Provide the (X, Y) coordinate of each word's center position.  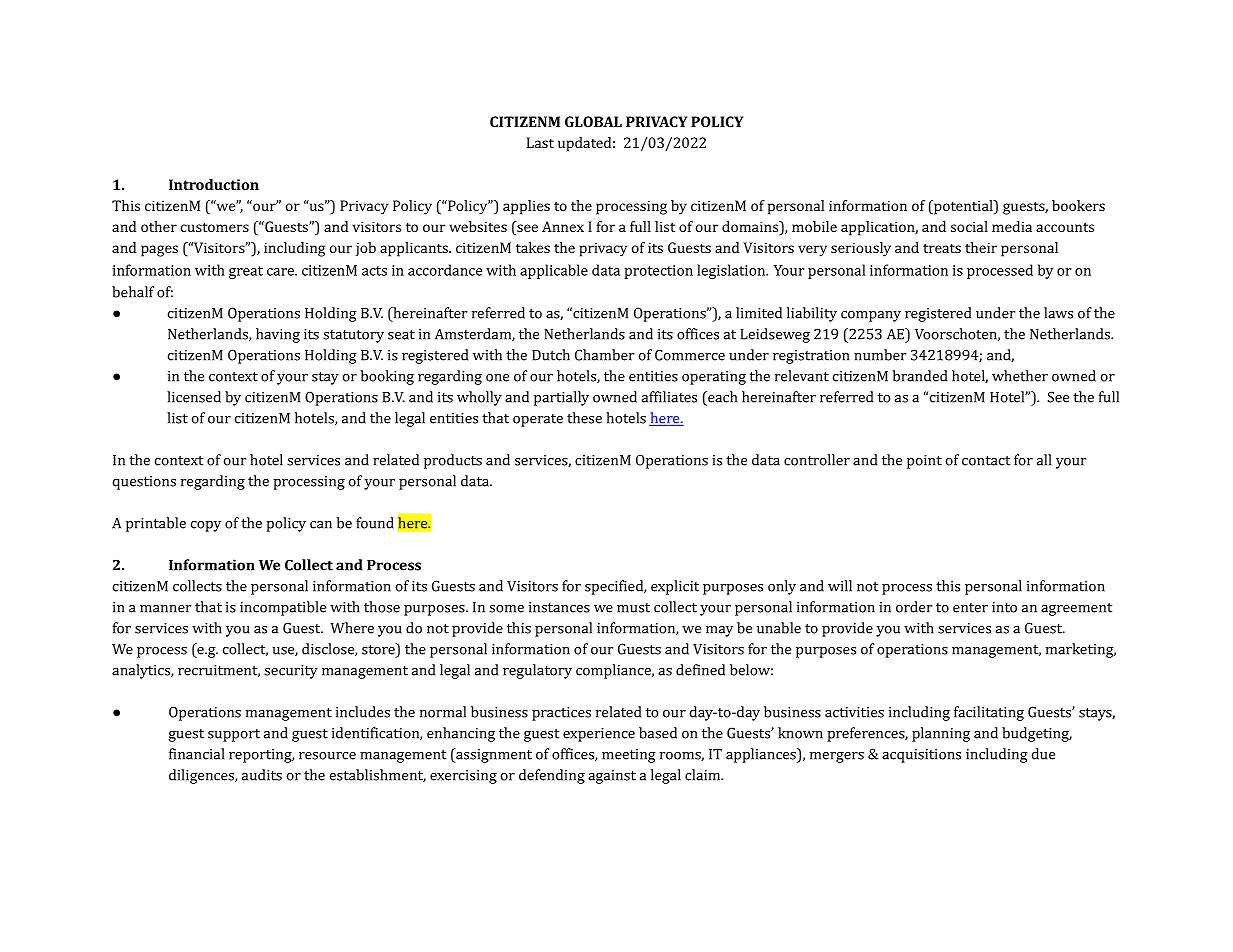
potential (963, 207)
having (278, 335)
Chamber (604, 355)
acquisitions (921, 756)
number (880, 355)
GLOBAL (593, 121)
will (840, 586)
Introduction (214, 184)
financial (196, 754)
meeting (629, 756)
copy (206, 526)
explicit (675, 587)
